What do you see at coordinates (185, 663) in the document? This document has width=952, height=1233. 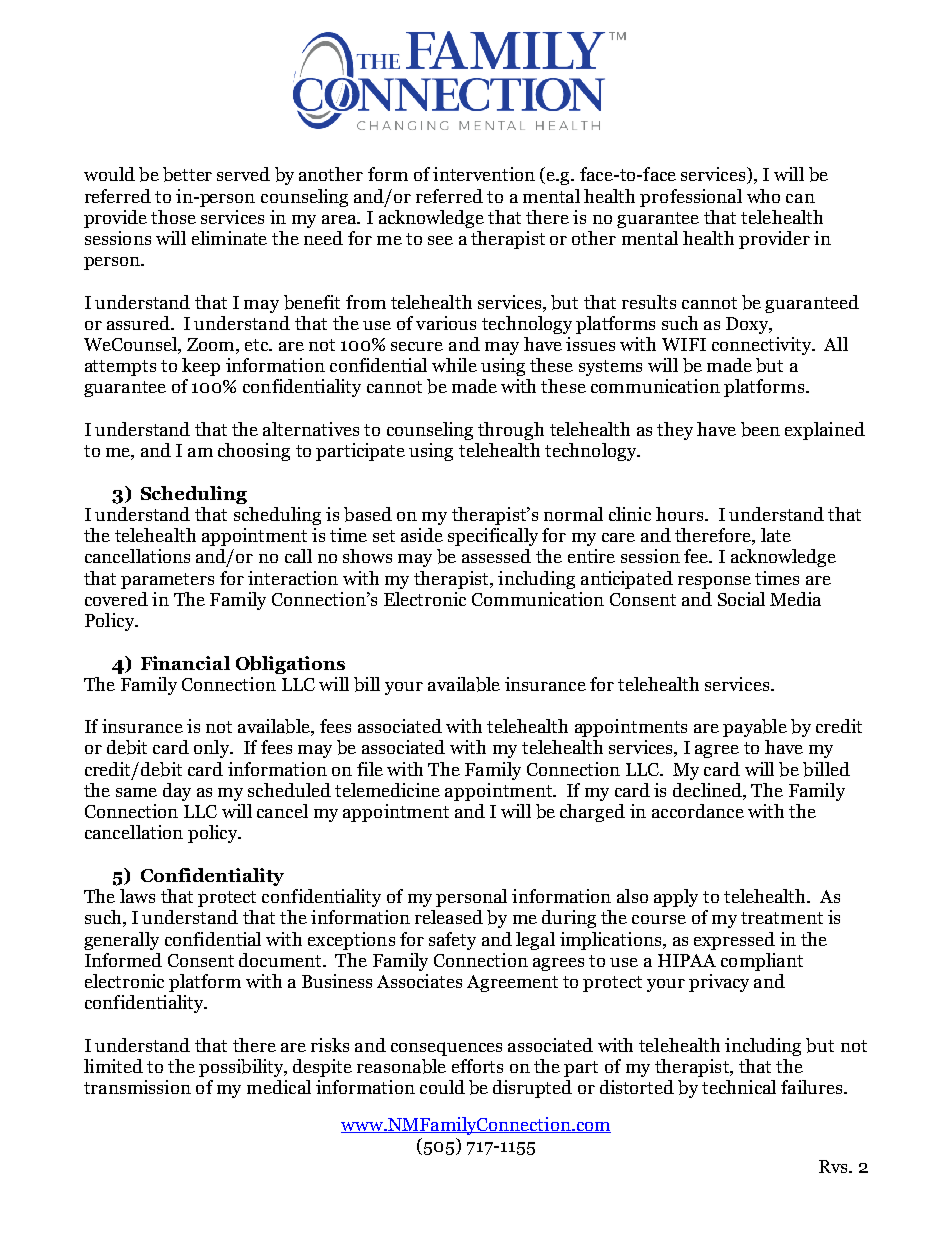 I see `Financial` at bounding box center [185, 663].
